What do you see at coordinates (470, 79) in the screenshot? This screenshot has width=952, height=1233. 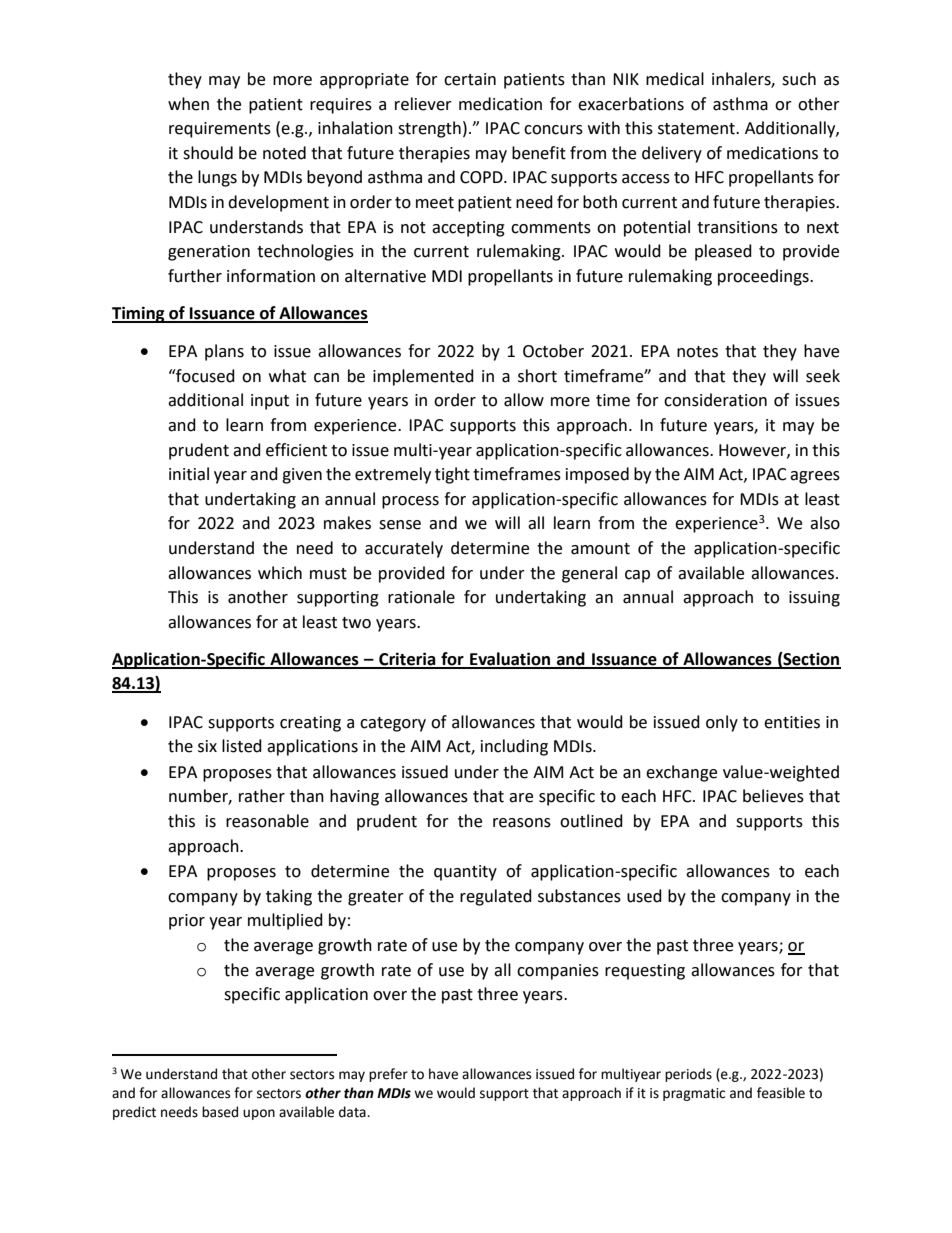 I see `certain` at bounding box center [470, 79].
